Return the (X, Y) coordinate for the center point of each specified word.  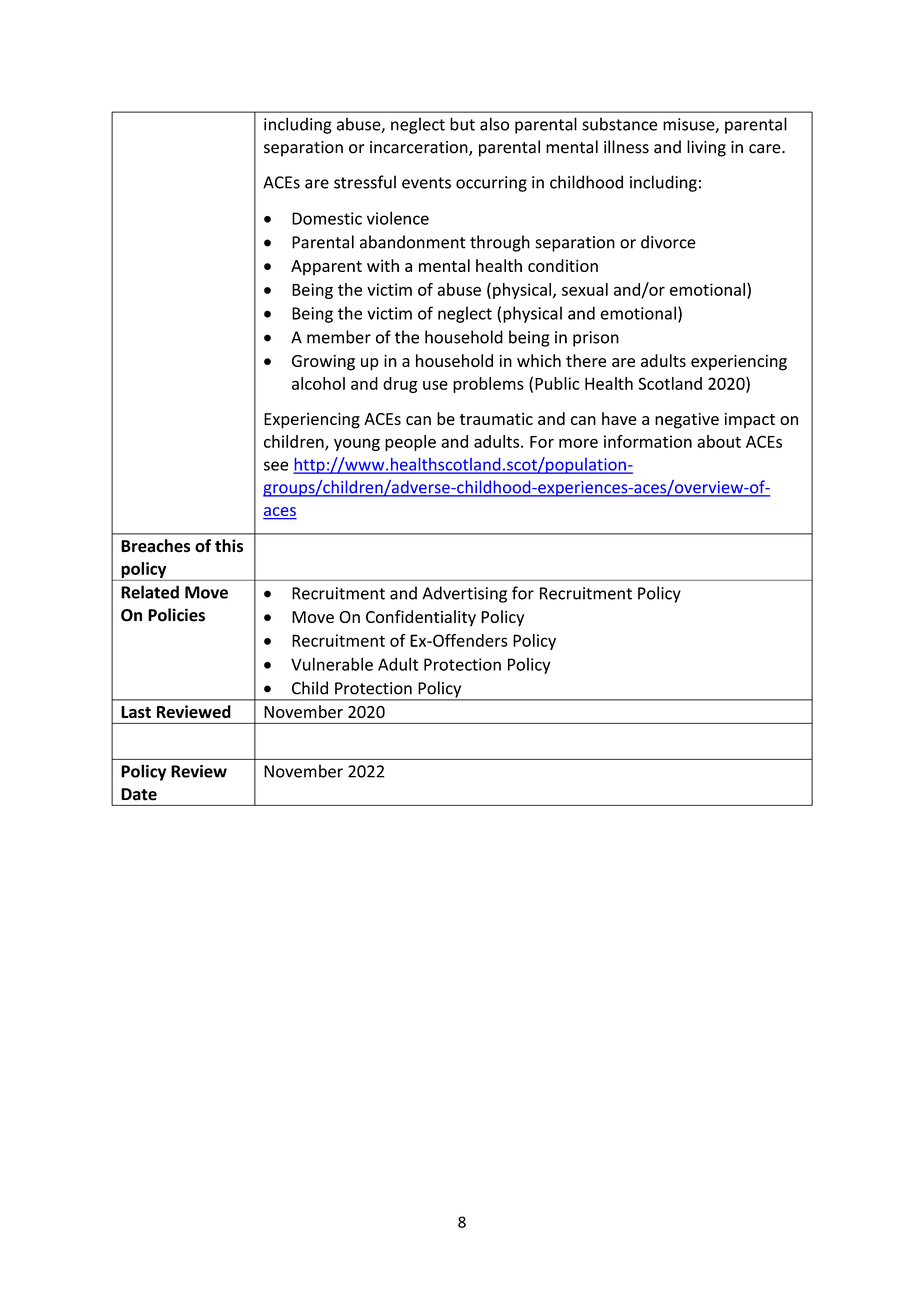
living (706, 148)
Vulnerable (332, 664)
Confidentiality (421, 618)
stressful (365, 182)
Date (139, 794)
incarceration (420, 148)
